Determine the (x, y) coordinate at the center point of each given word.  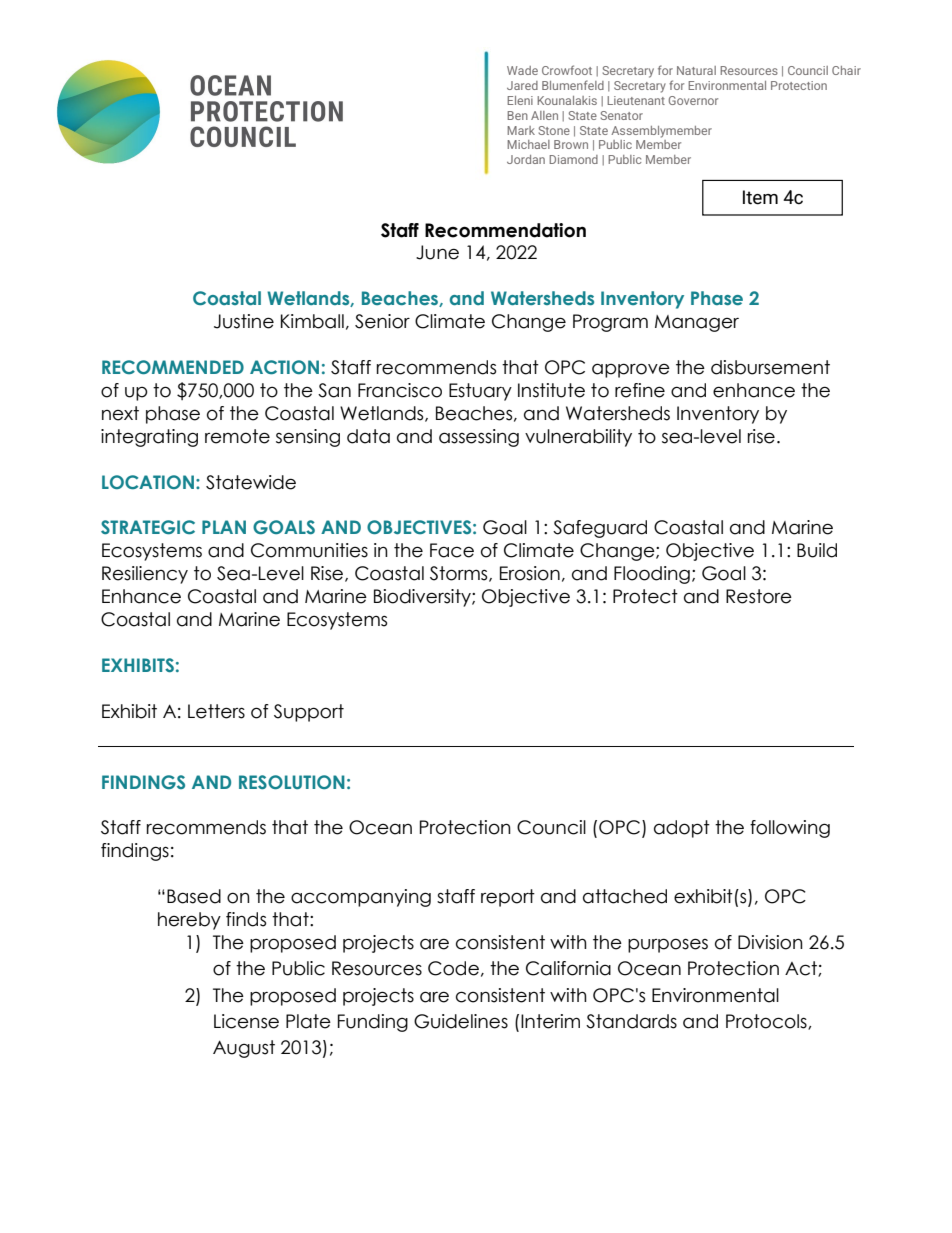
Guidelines (461, 1021)
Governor (693, 100)
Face (452, 550)
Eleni (520, 100)
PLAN (224, 527)
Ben (517, 115)
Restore (759, 596)
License (246, 1021)
